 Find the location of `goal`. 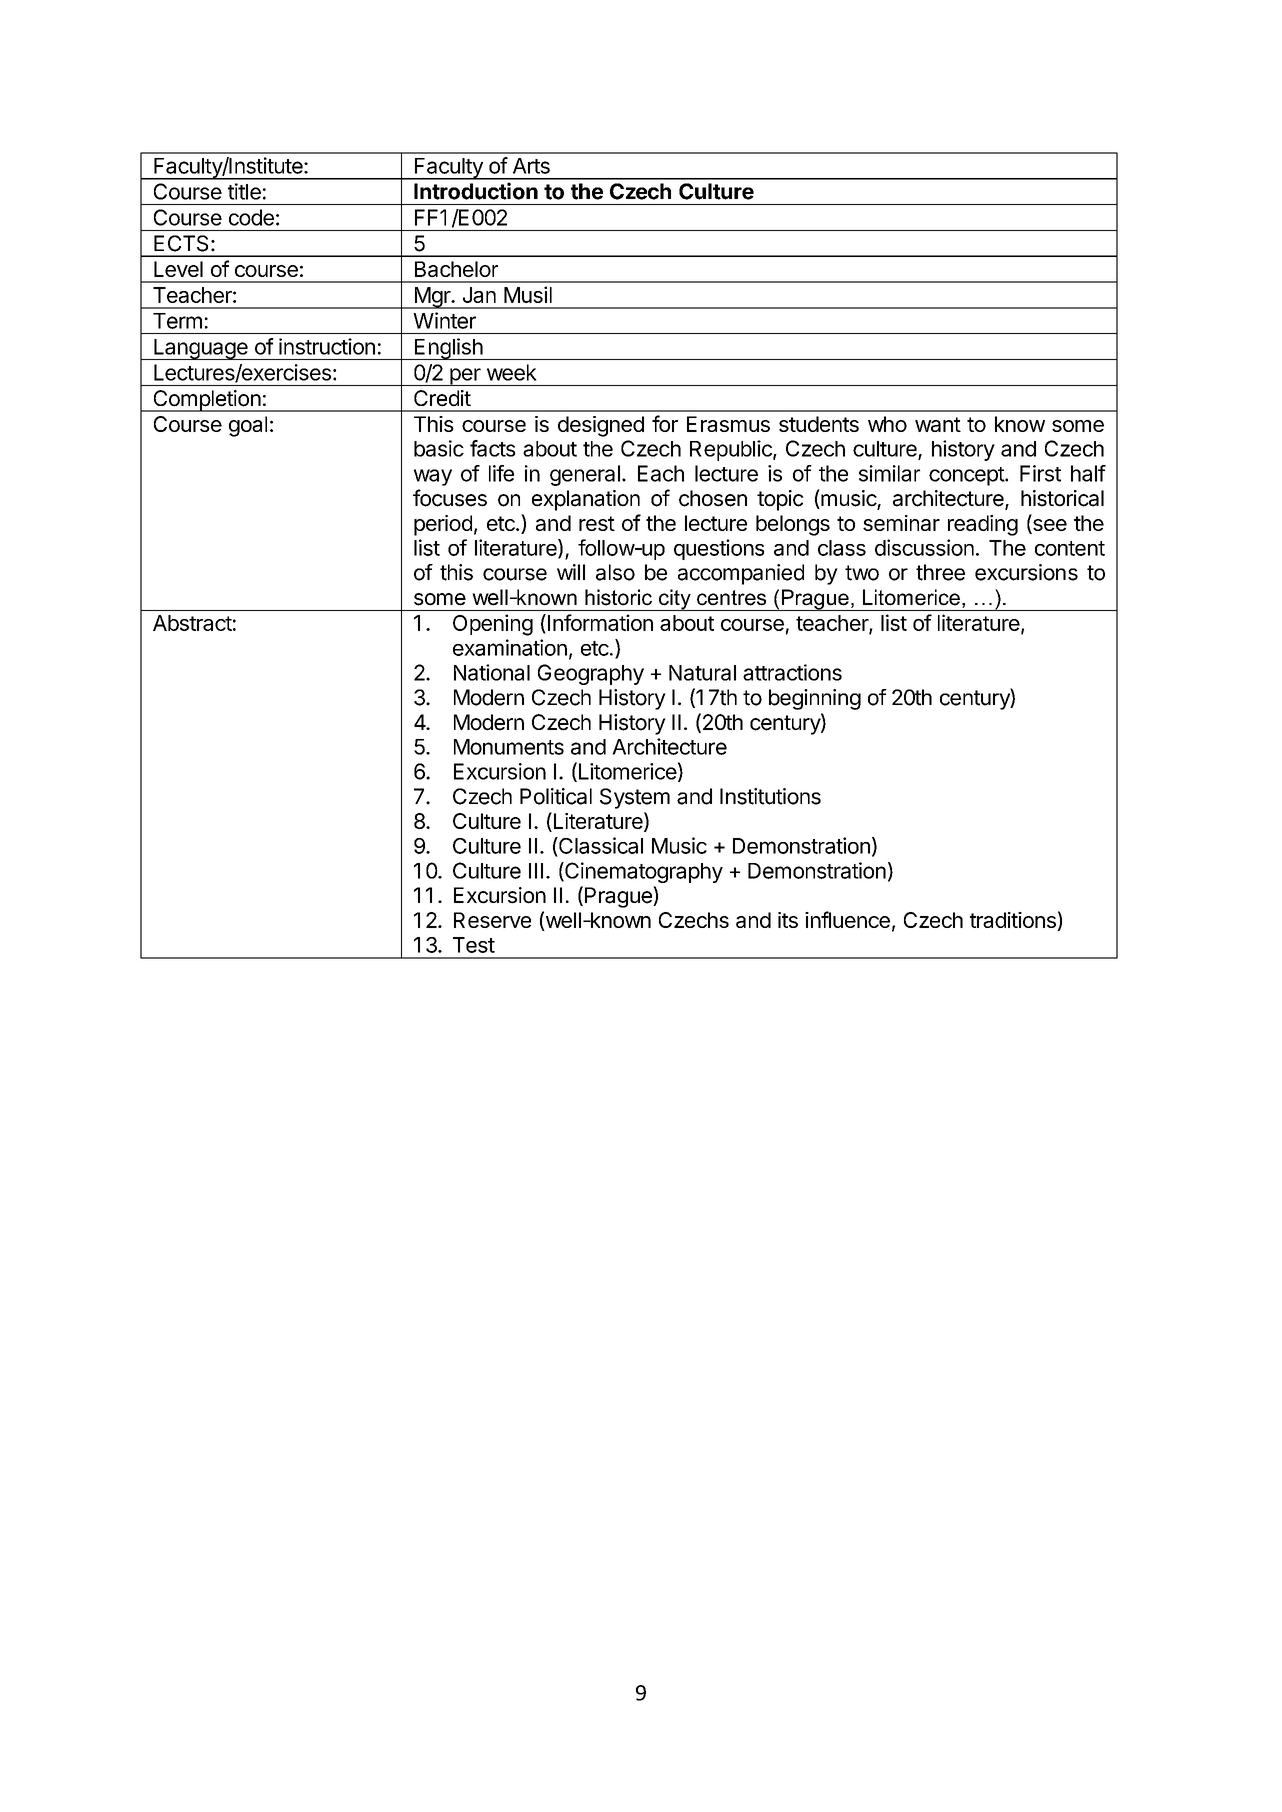

goal is located at coordinates (248, 426).
